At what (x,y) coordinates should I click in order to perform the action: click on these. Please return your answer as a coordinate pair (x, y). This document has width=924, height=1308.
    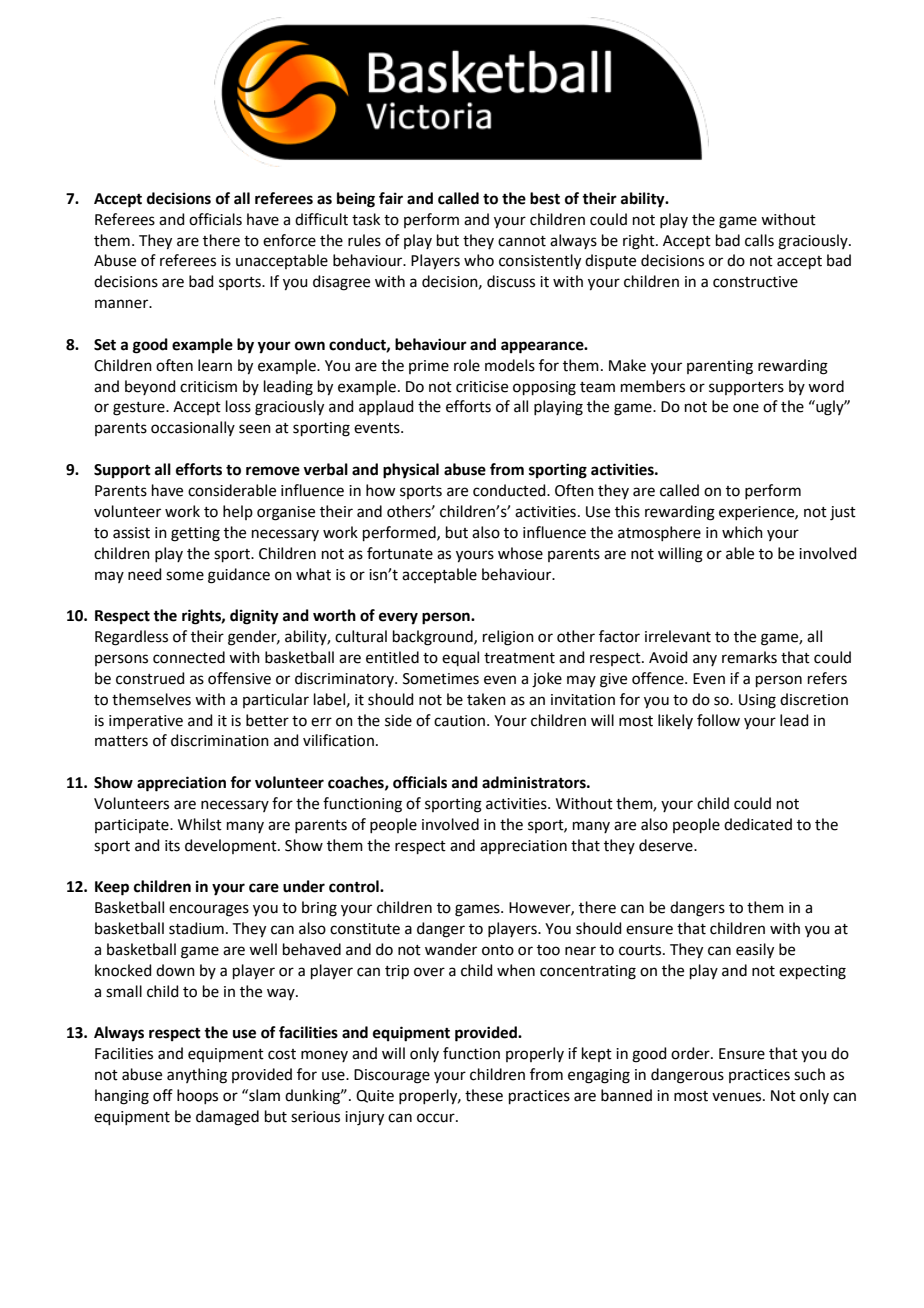
    Looking at the image, I should click on (484, 1095).
